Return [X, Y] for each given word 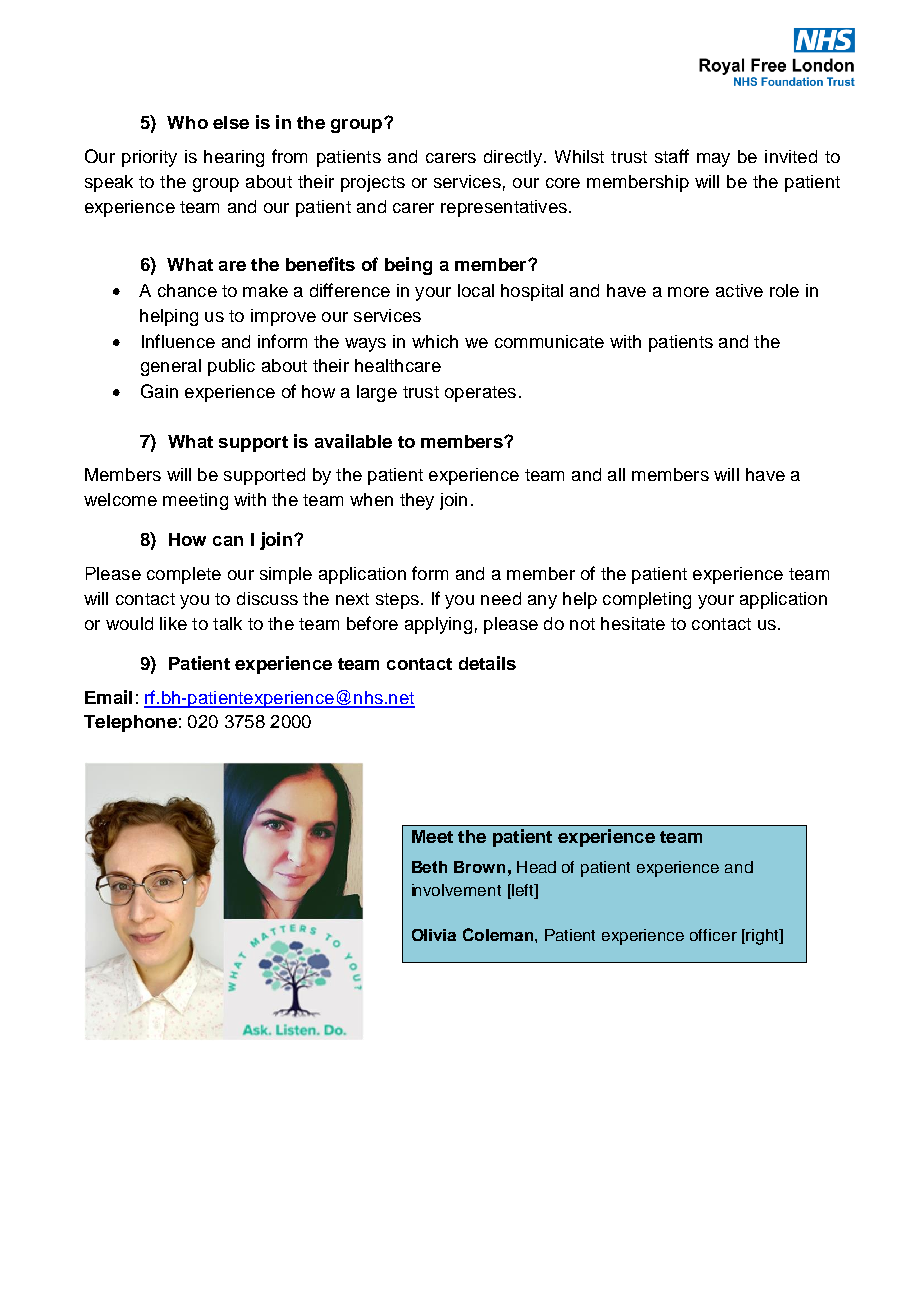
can [228, 541]
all [616, 474]
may [713, 160]
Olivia [434, 935]
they [417, 501]
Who [187, 122]
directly [513, 158]
